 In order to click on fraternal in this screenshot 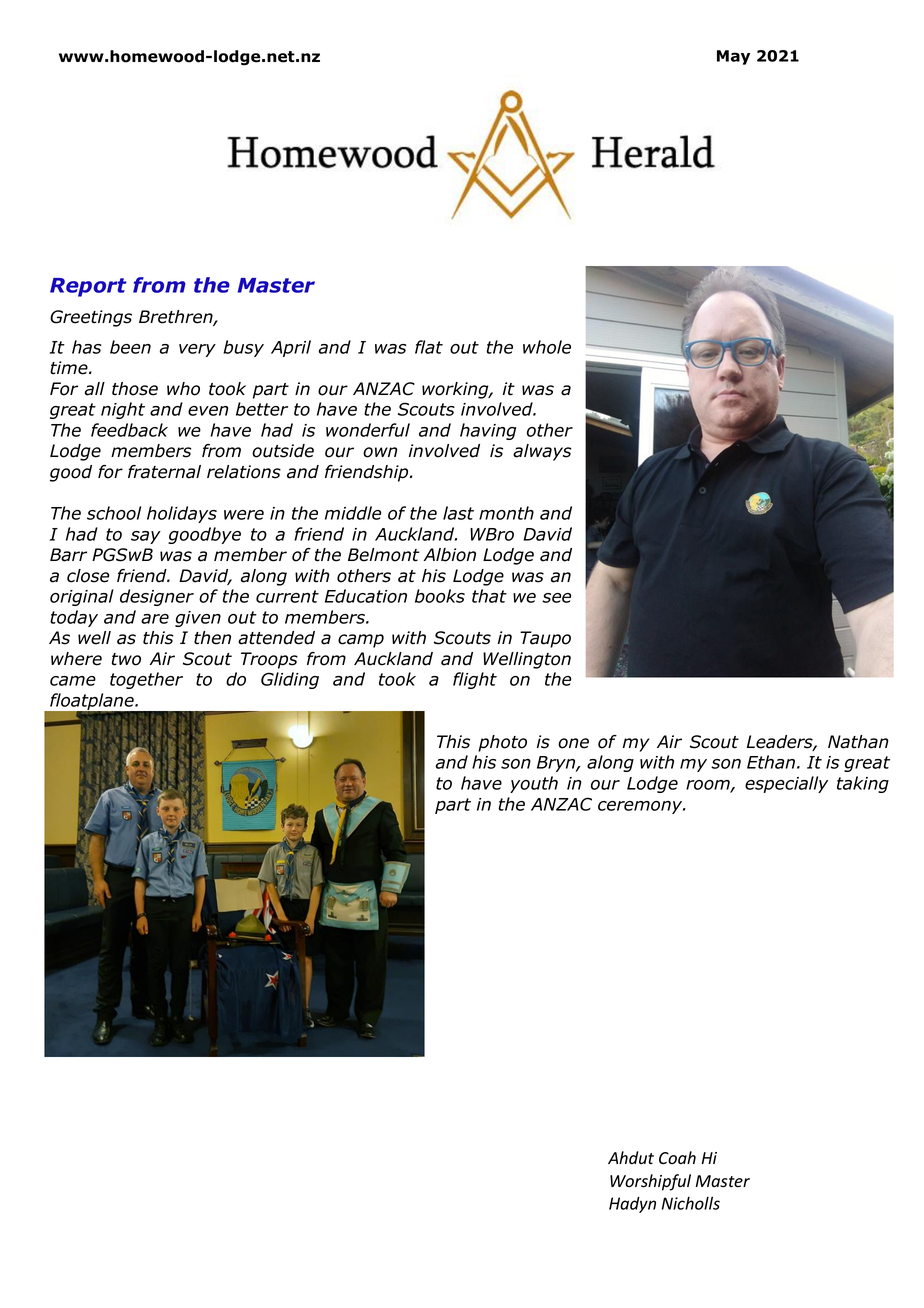, I will do `click(164, 472)`.
